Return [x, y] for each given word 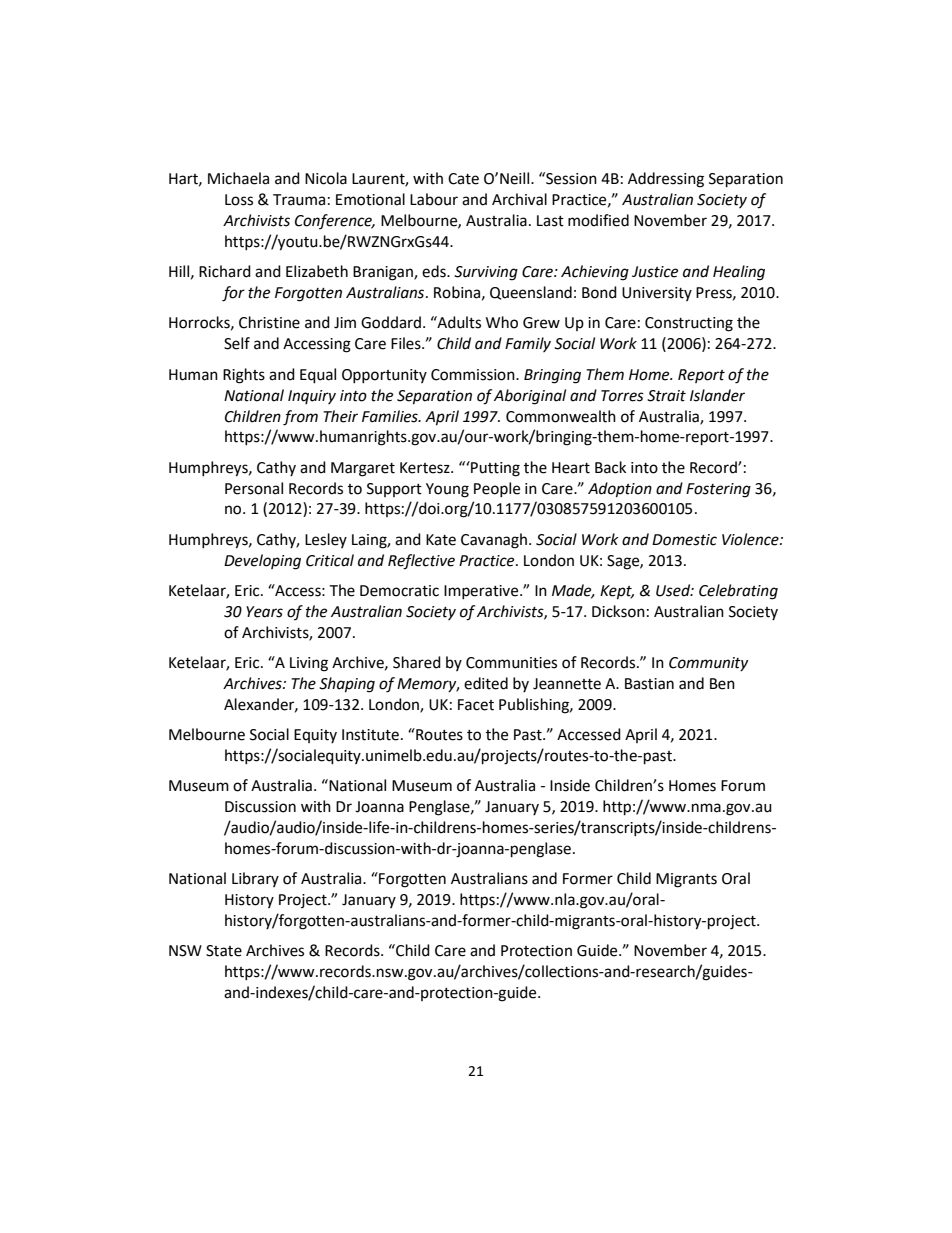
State [224, 951]
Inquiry [312, 397]
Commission [474, 375]
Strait [666, 396]
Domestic [684, 540]
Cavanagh [494, 541]
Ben [722, 684]
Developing [262, 562]
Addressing [666, 180]
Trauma [299, 200]
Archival [519, 199]
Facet [476, 705]
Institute [370, 735]
